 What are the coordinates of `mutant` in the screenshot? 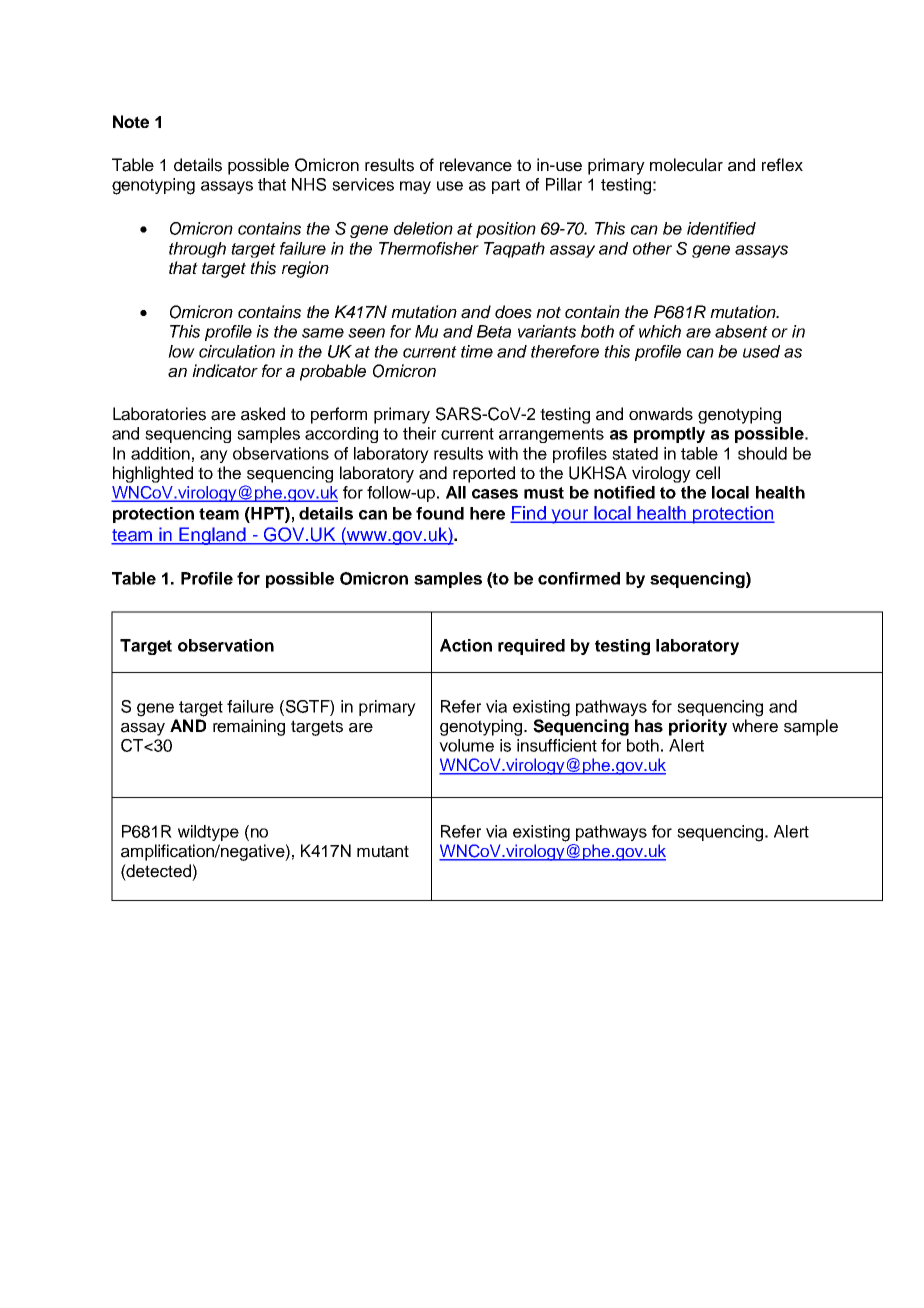 It's located at (383, 851).
